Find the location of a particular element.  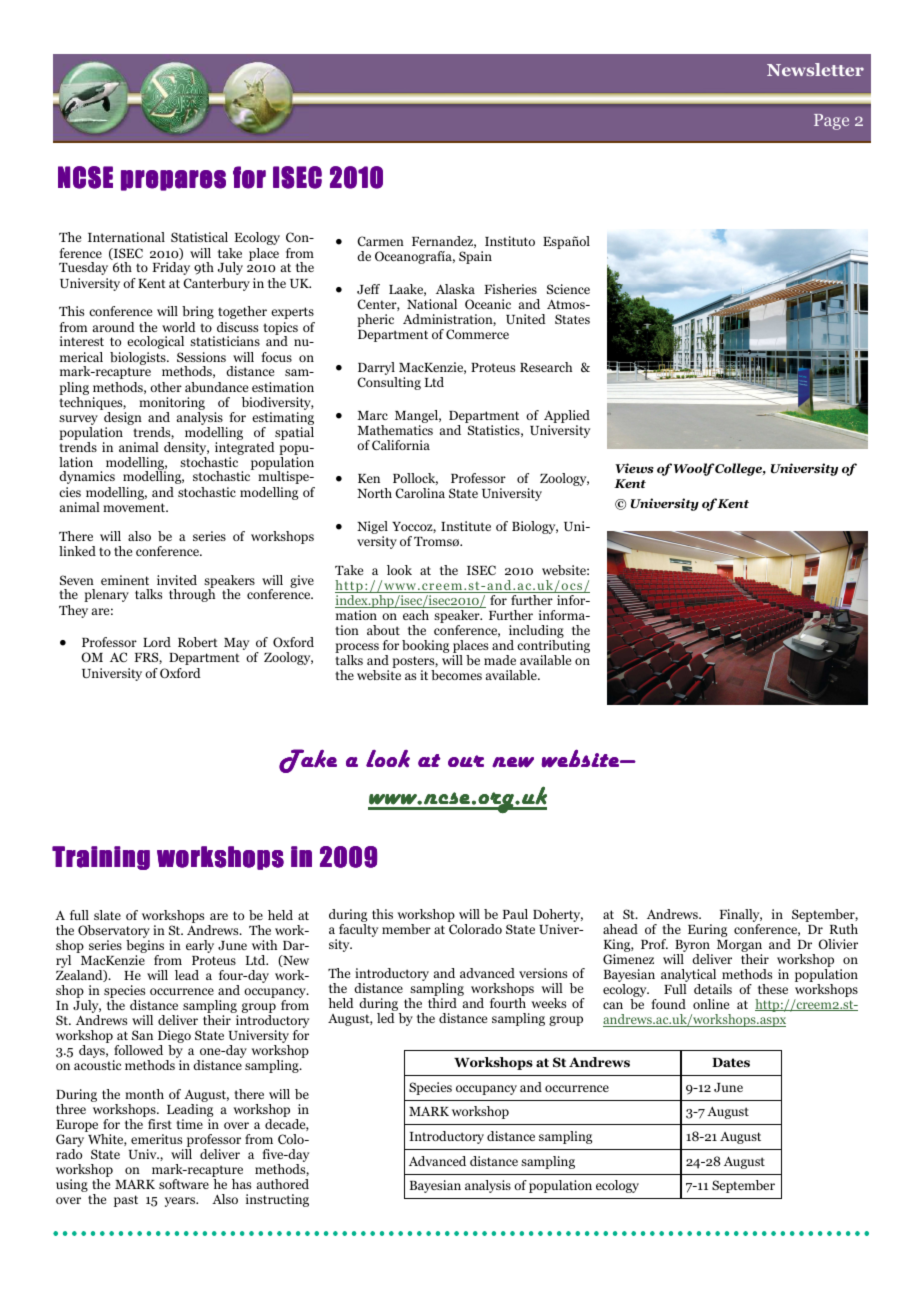

Newsletter is located at coordinates (815, 69).
